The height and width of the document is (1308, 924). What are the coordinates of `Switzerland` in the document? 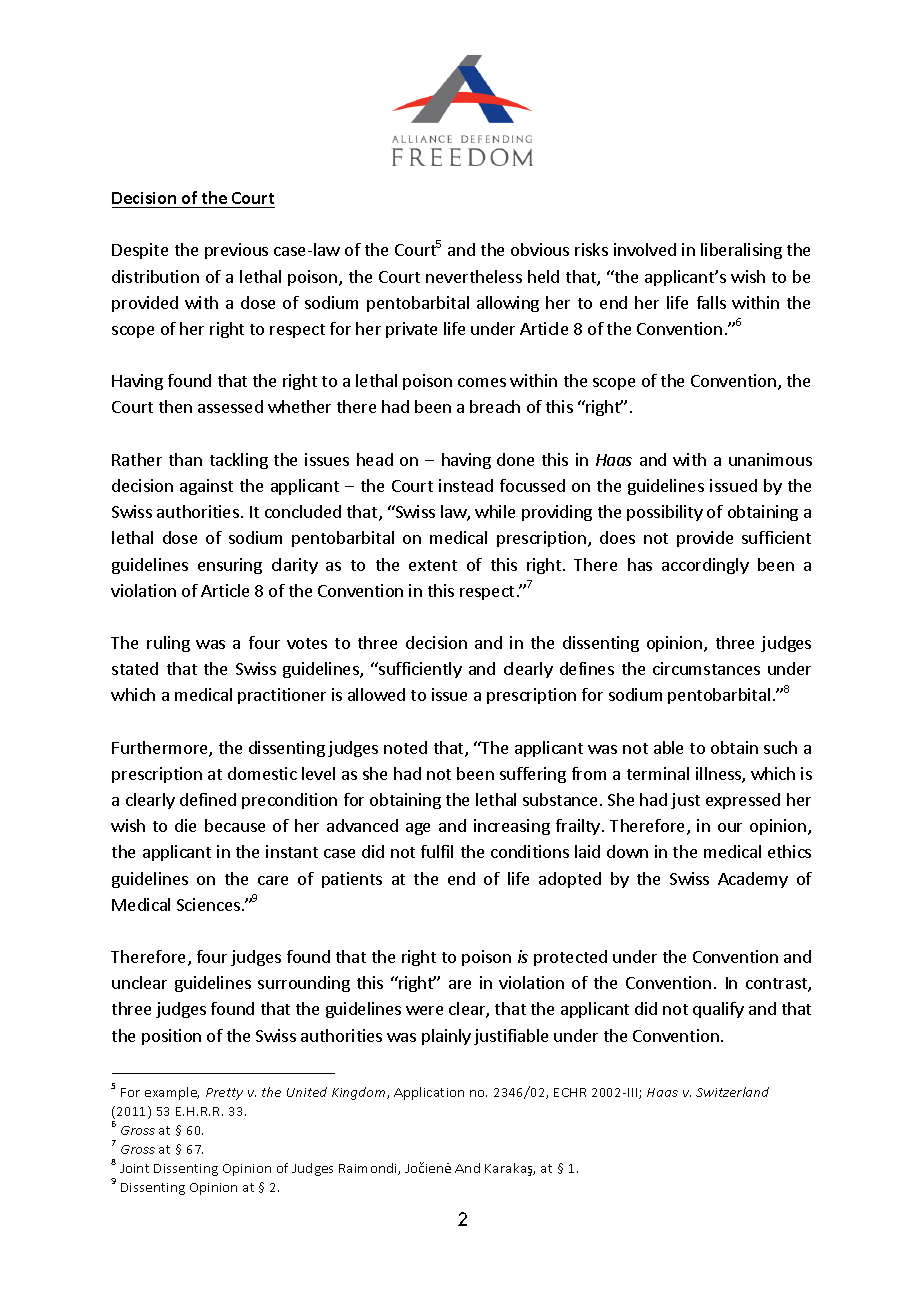 It's located at (732, 1092).
